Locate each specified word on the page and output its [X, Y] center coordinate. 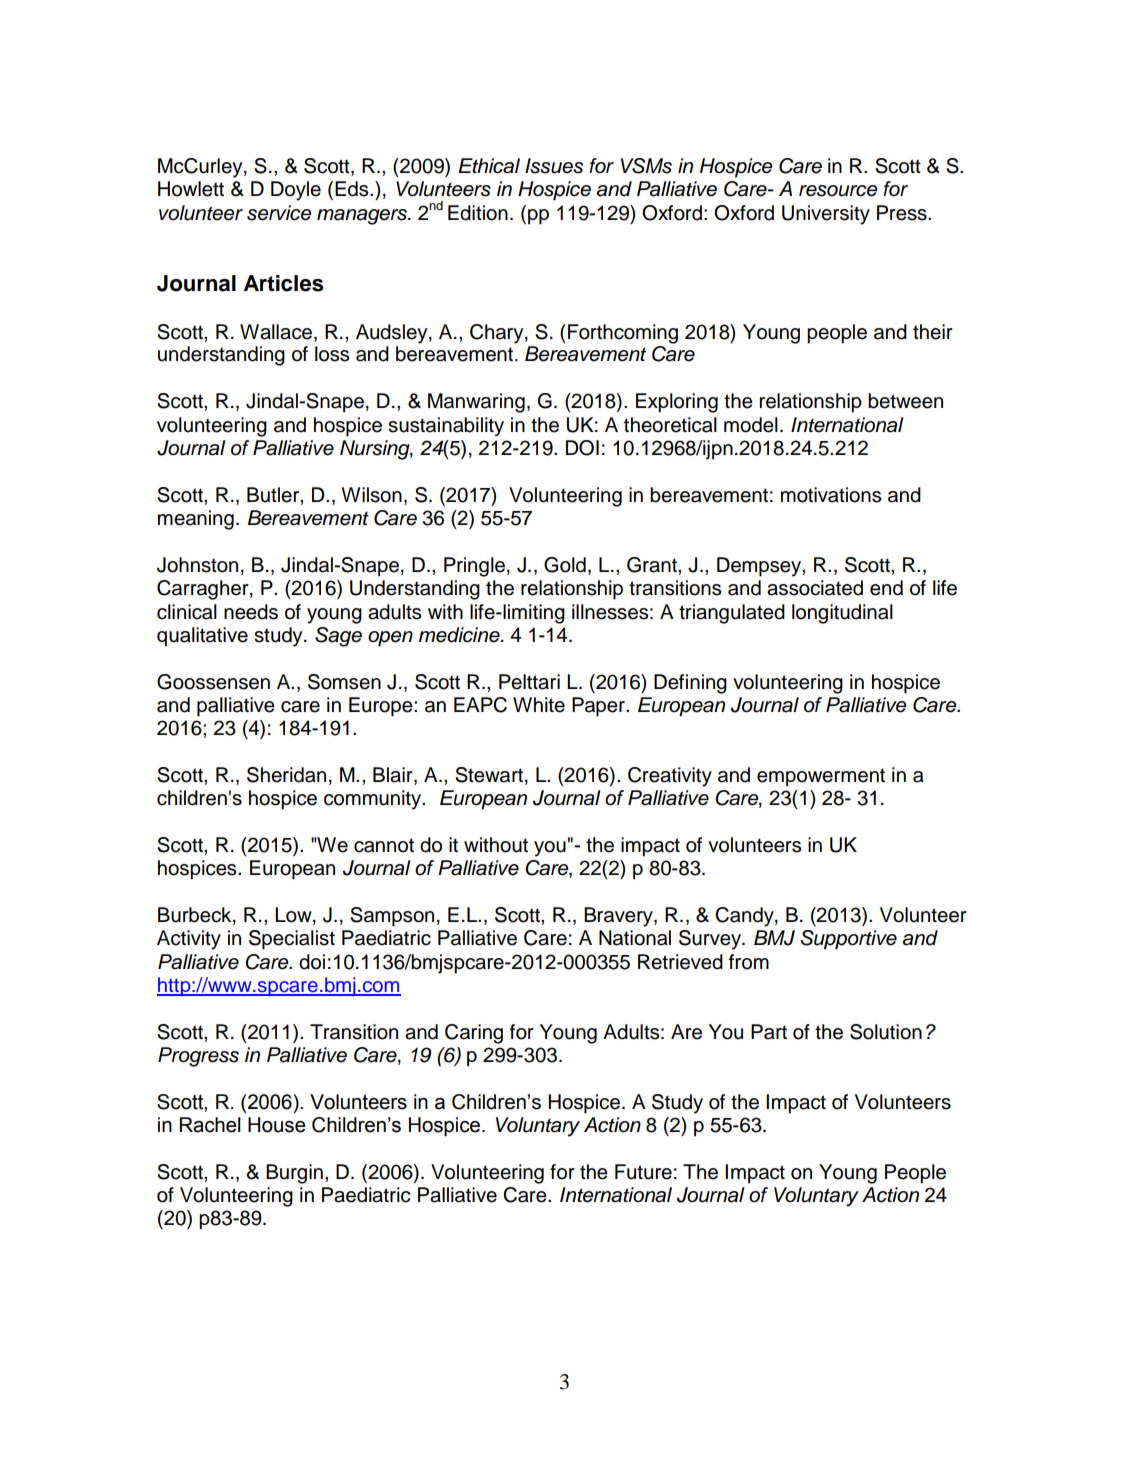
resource [838, 191]
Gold [565, 565]
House [277, 1125]
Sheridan [286, 775]
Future [643, 1172]
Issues [554, 166]
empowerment [821, 777]
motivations [831, 495]
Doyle [296, 191]
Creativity [670, 777]
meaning [196, 520]
